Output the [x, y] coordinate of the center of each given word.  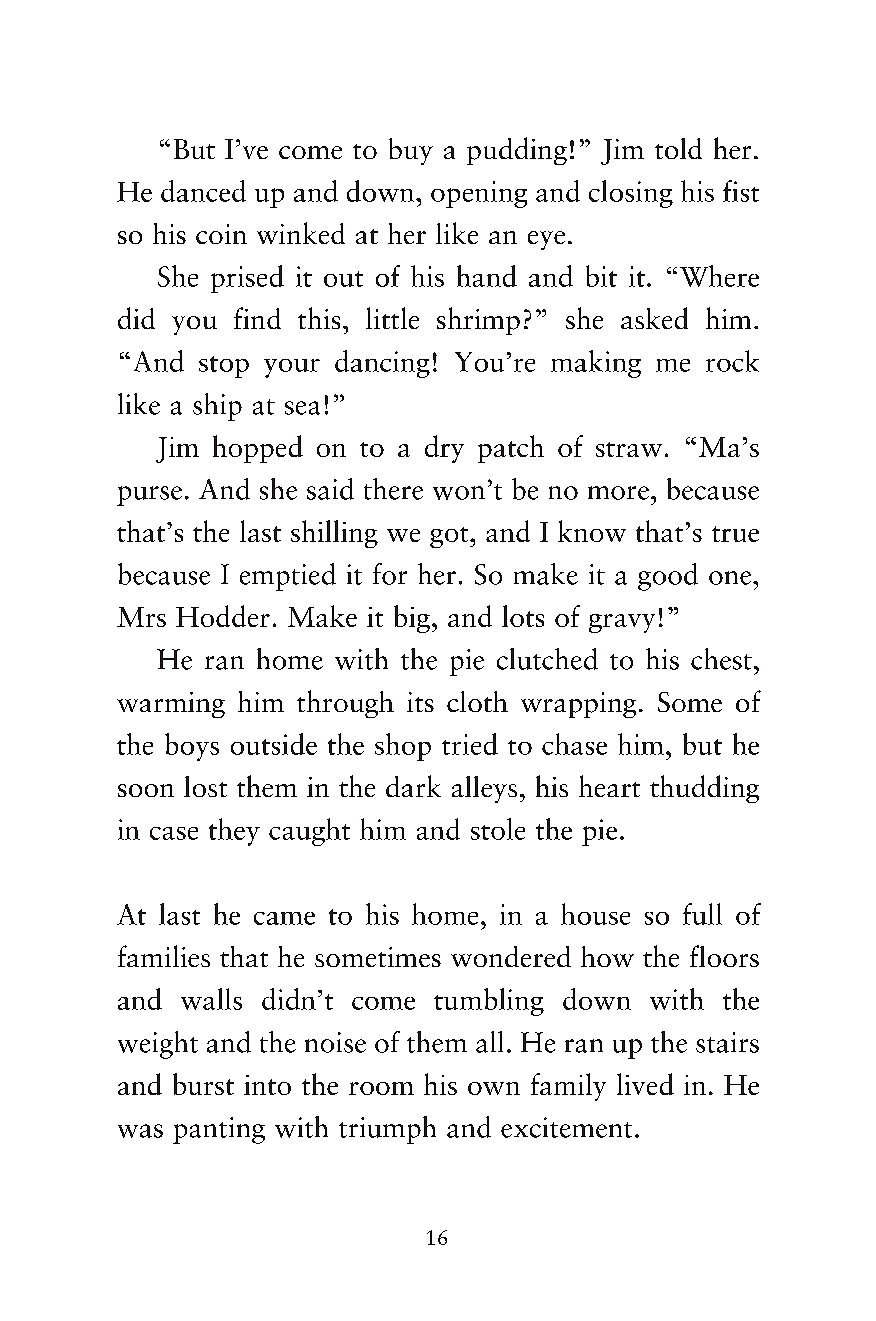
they [234, 832]
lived [645, 1084]
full [702, 914]
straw [629, 449]
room [381, 1088]
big [412, 619]
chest [721, 659]
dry [444, 449]
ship [217, 407]
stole [498, 829]
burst [203, 1084]
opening [479, 194]
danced [203, 191]
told [678, 148]
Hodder [223, 616]
